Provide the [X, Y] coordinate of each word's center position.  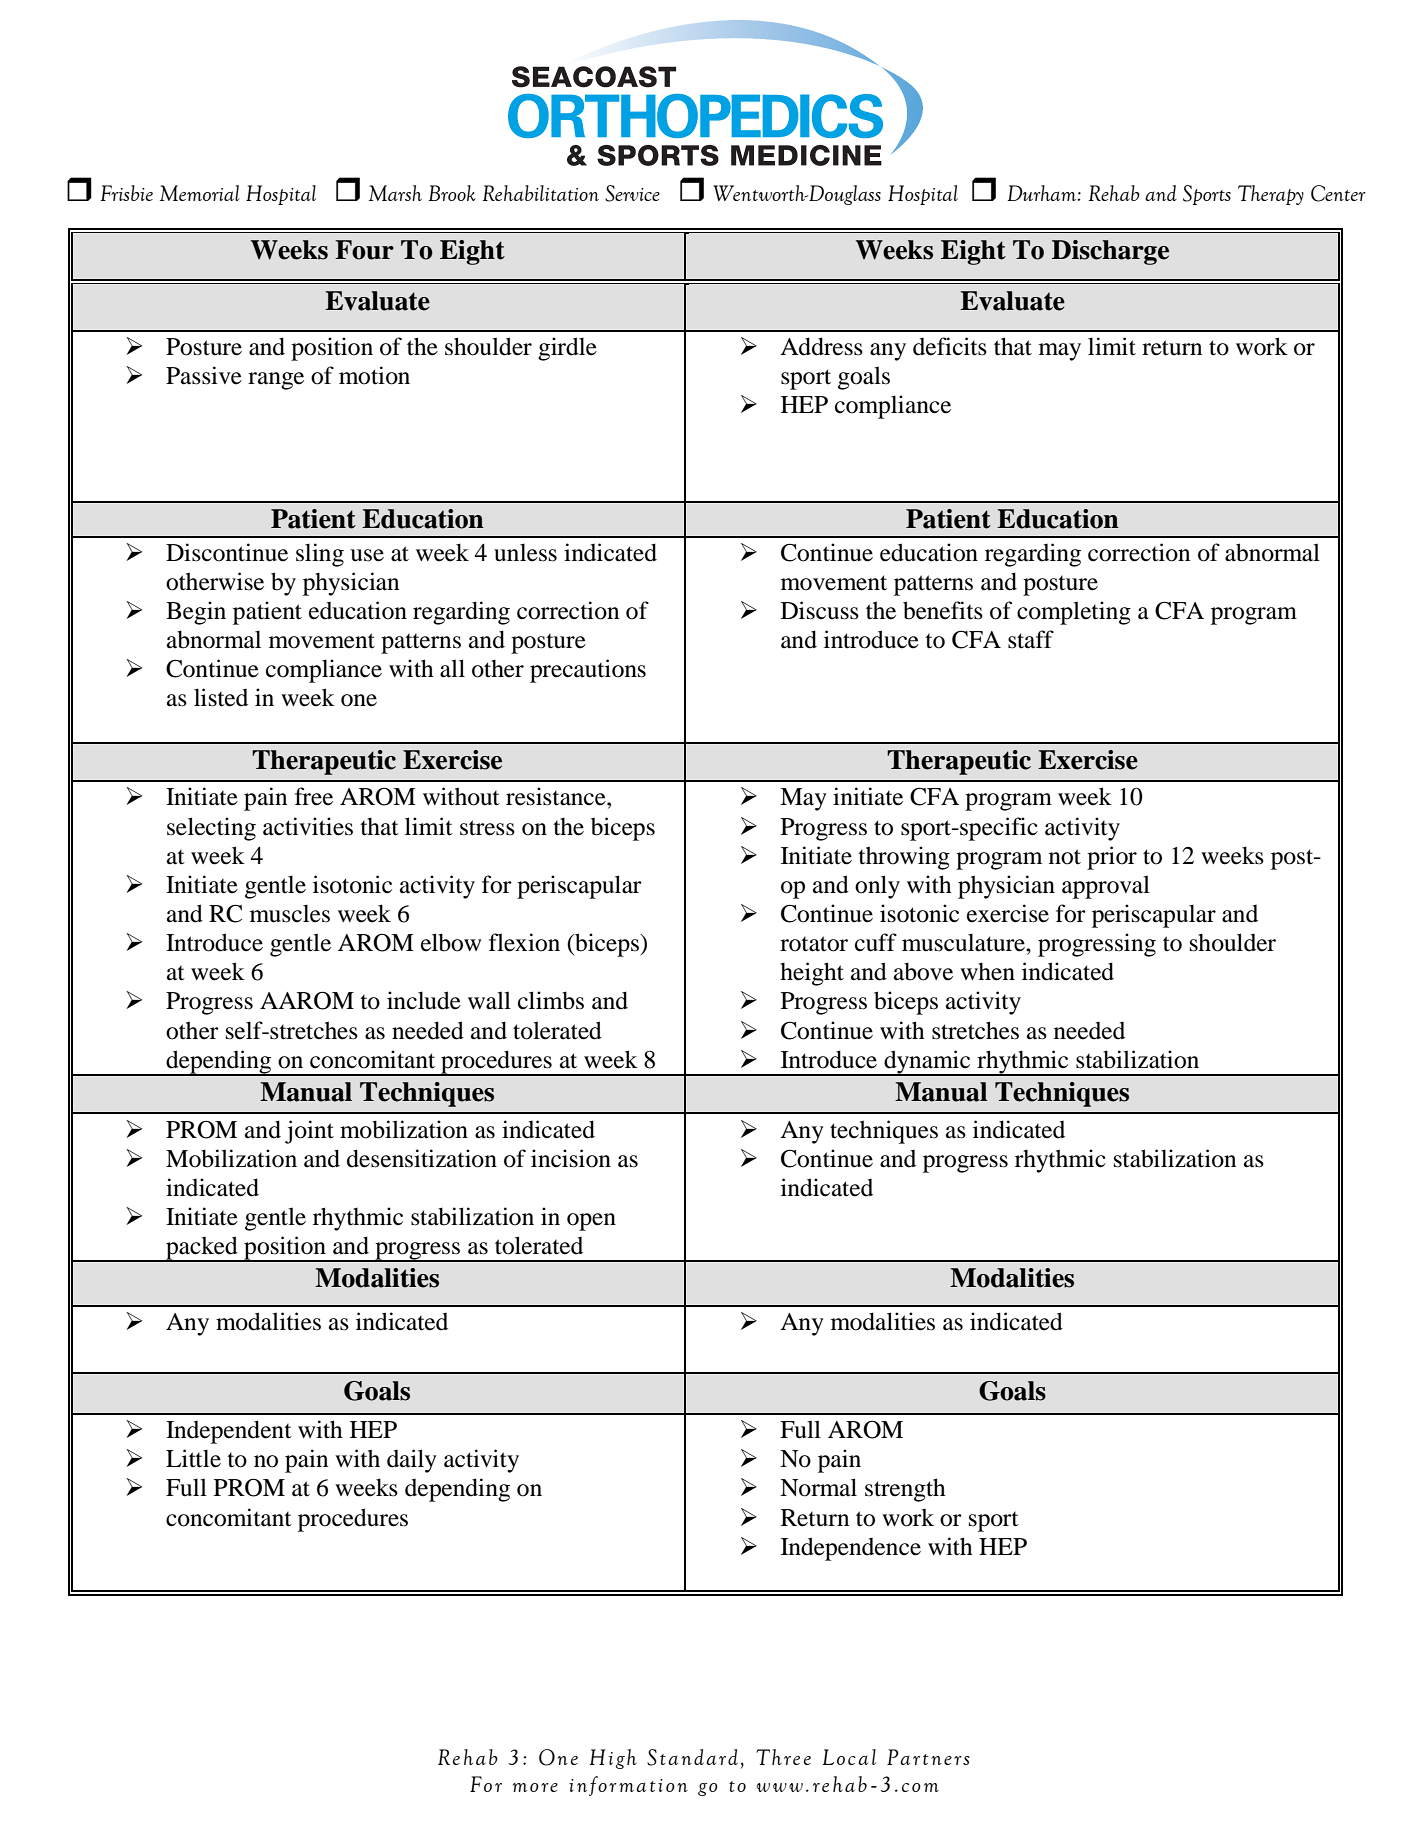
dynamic [927, 1063]
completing [1074, 613]
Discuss [820, 610]
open [591, 1222]
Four [364, 250]
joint [309, 1132]
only [877, 887]
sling [320, 555]
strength [905, 1490]
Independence [851, 1549]
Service [632, 193]
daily [412, 1461]
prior [1112, 858]
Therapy [1271, 195]
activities [308, 826]
